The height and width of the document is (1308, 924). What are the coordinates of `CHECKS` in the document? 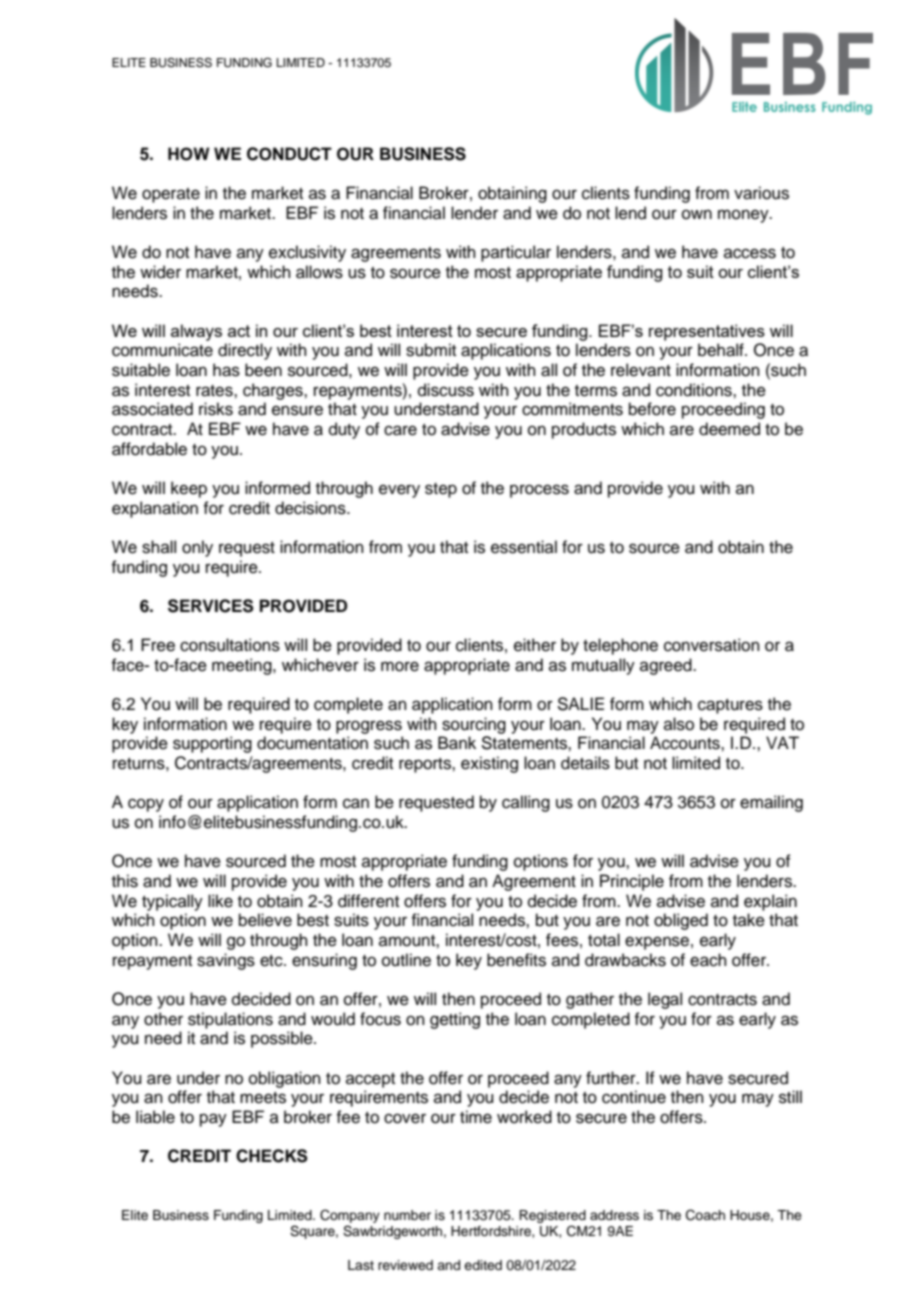 It's located at (272, 1156).
